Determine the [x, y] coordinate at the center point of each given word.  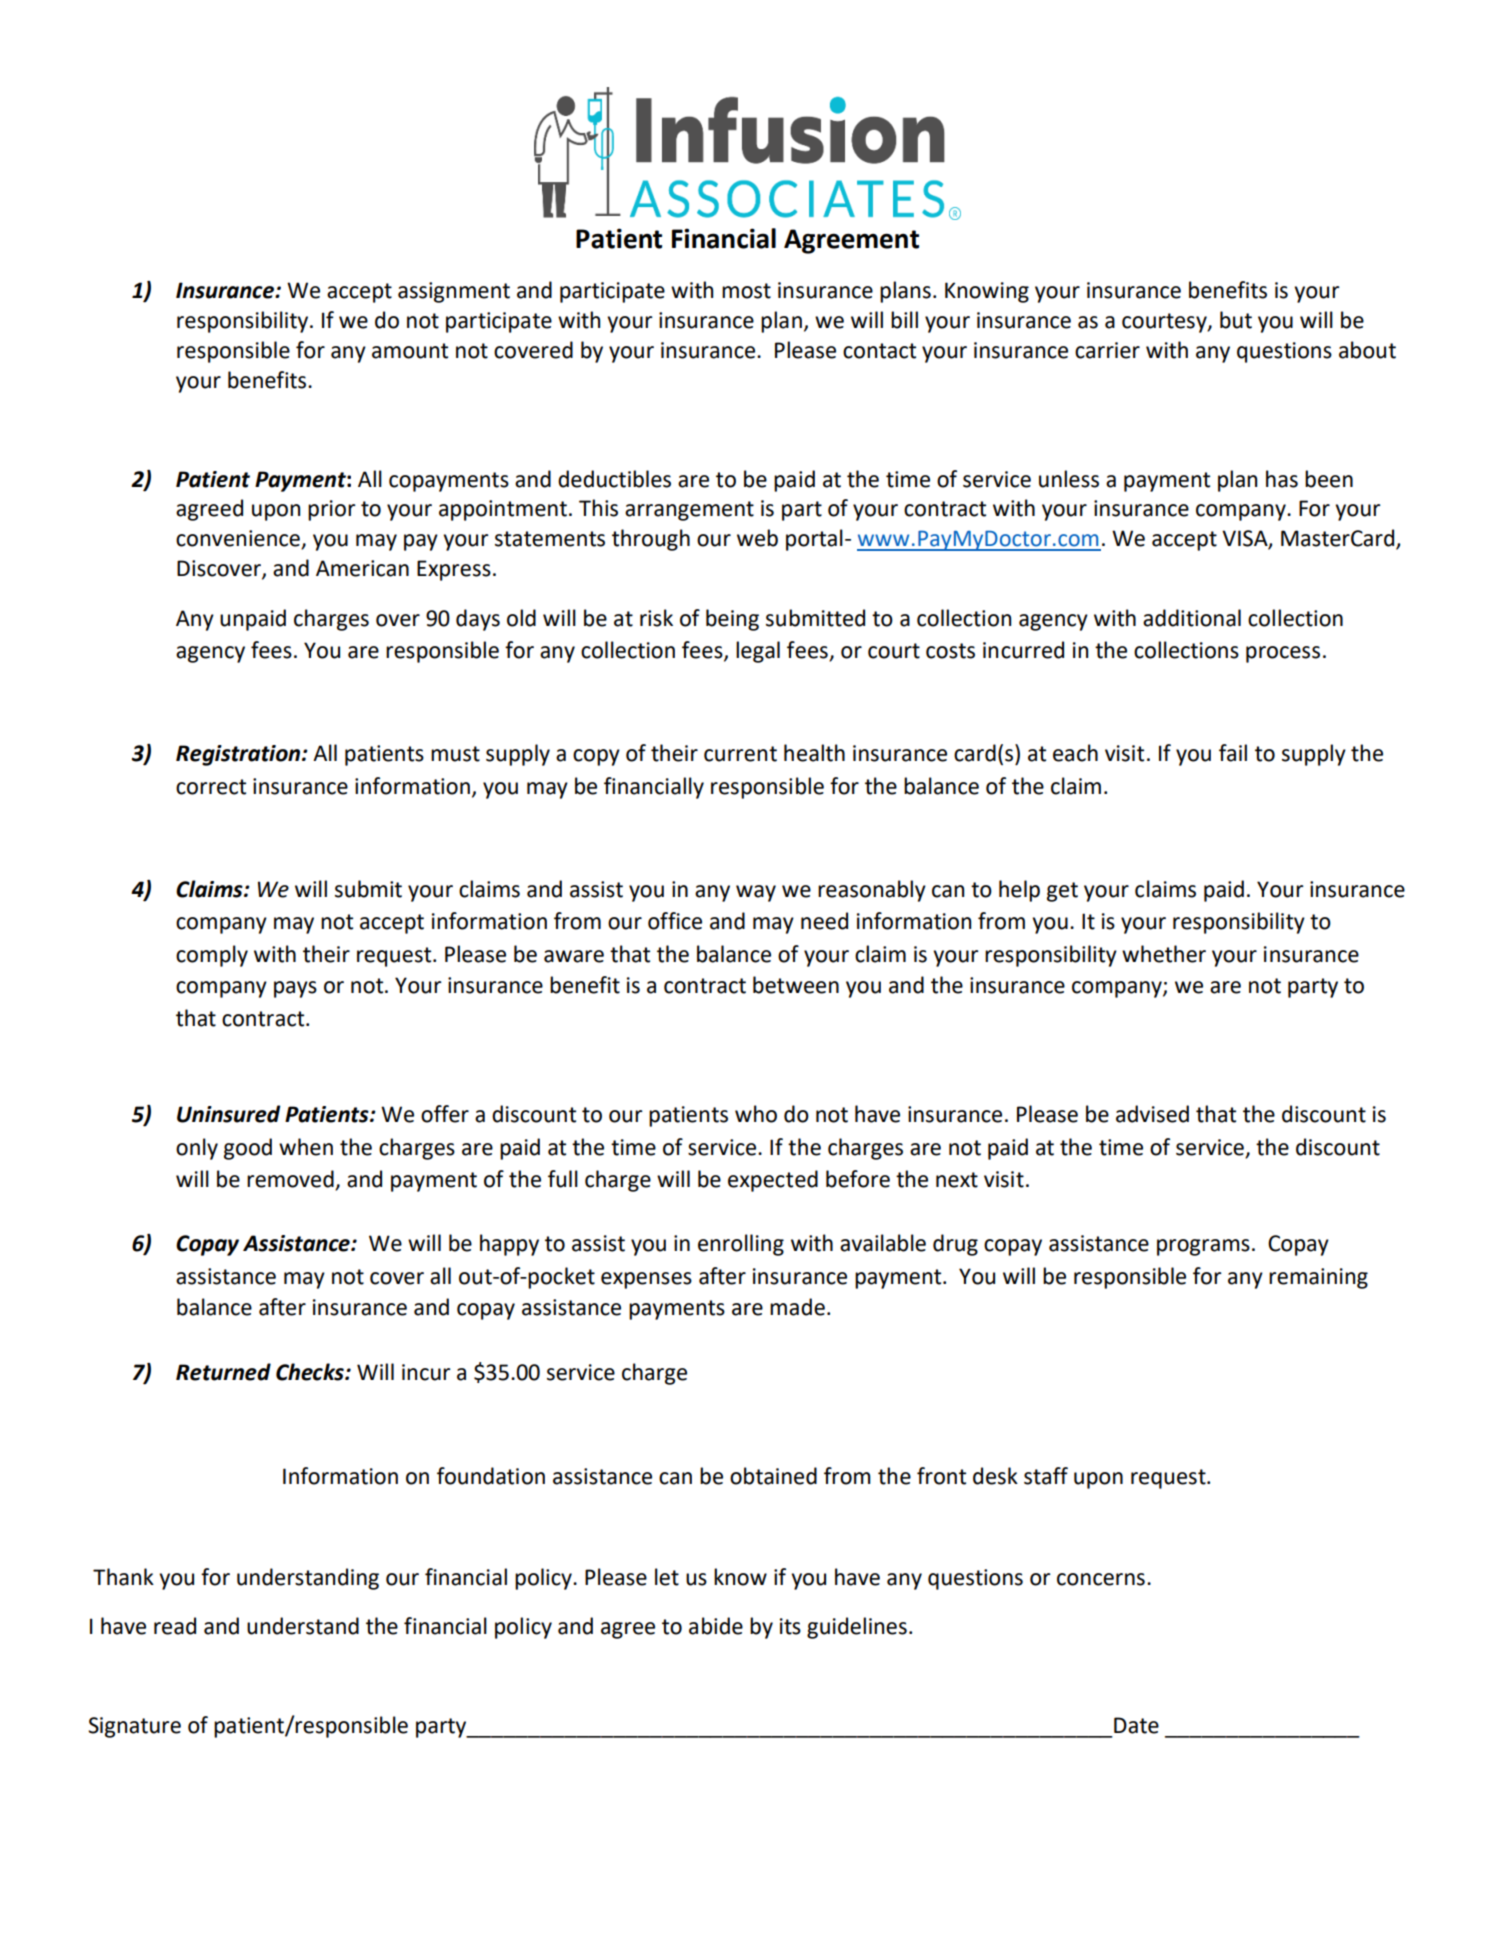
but [1236, 320]
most [746, 291]
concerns [1101, 1579]
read [175, 1626]
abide [716, 1626]
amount [410, 351]
